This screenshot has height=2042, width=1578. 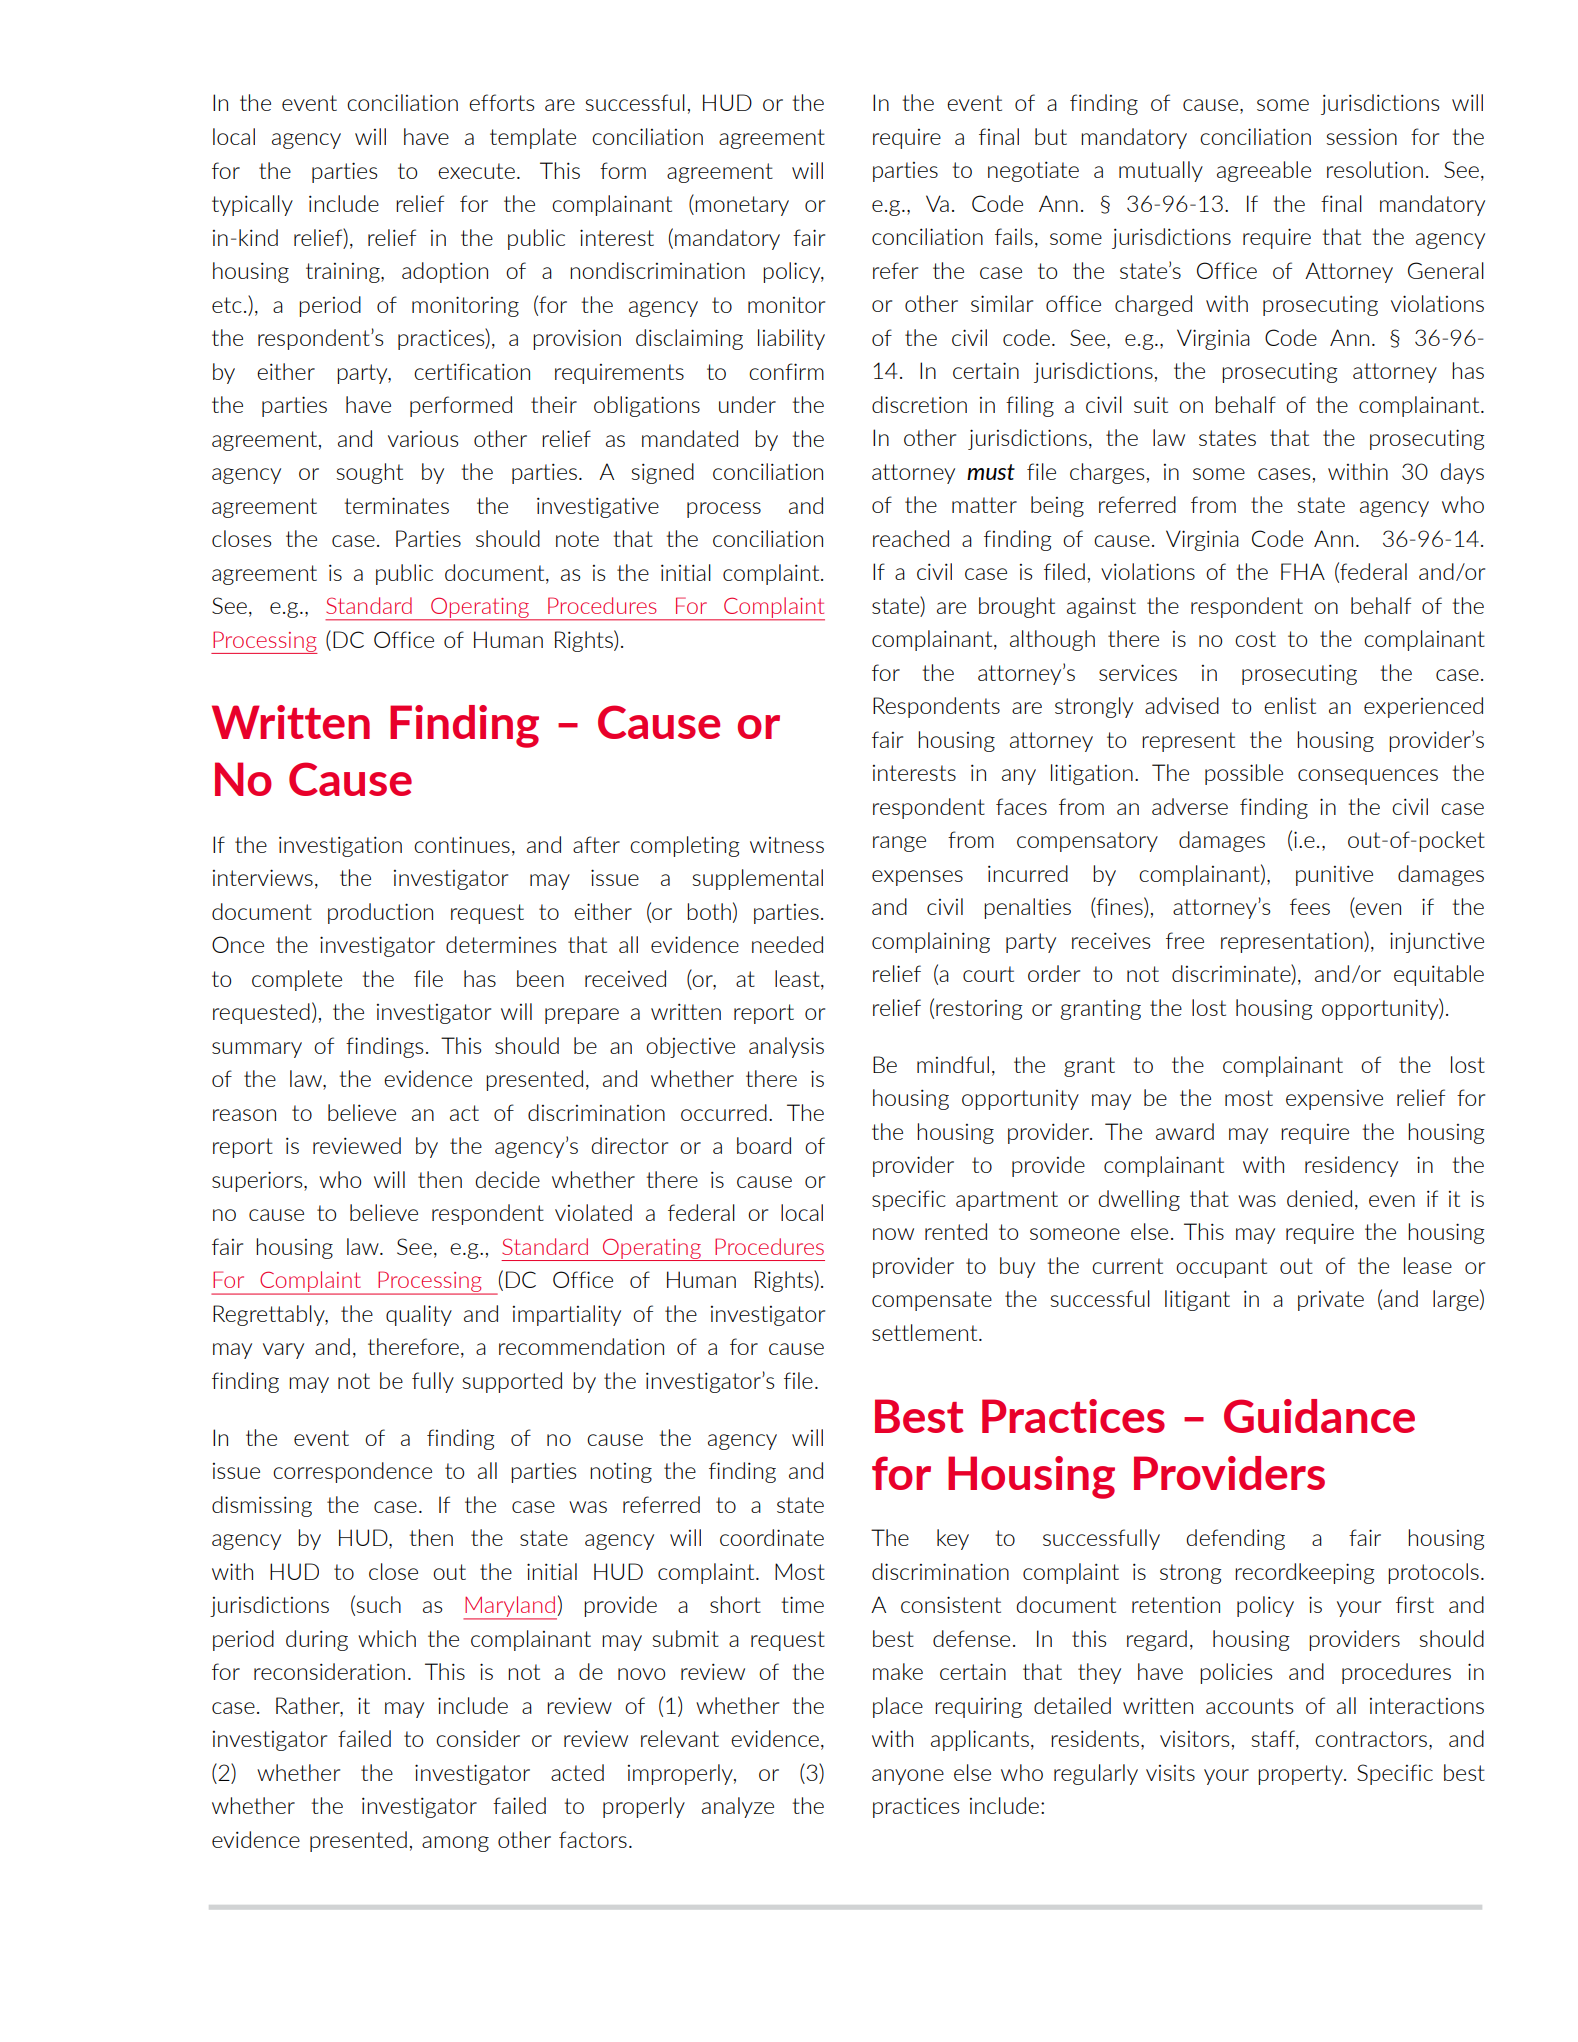 I want to click on FHA, so click(x=1303, y=571).
